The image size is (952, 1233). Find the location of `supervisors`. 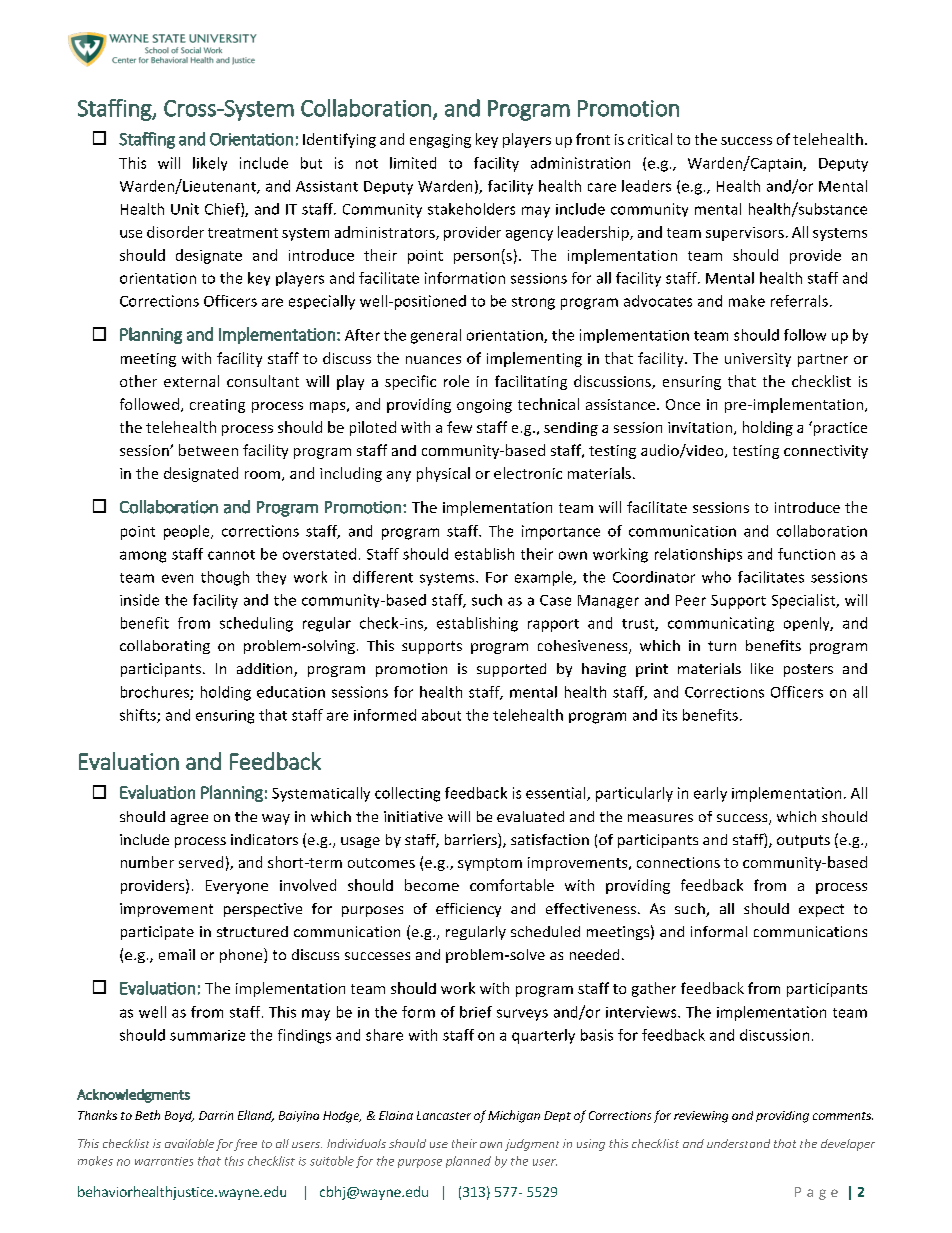

supervisors is located at coordinates (745, 234).
